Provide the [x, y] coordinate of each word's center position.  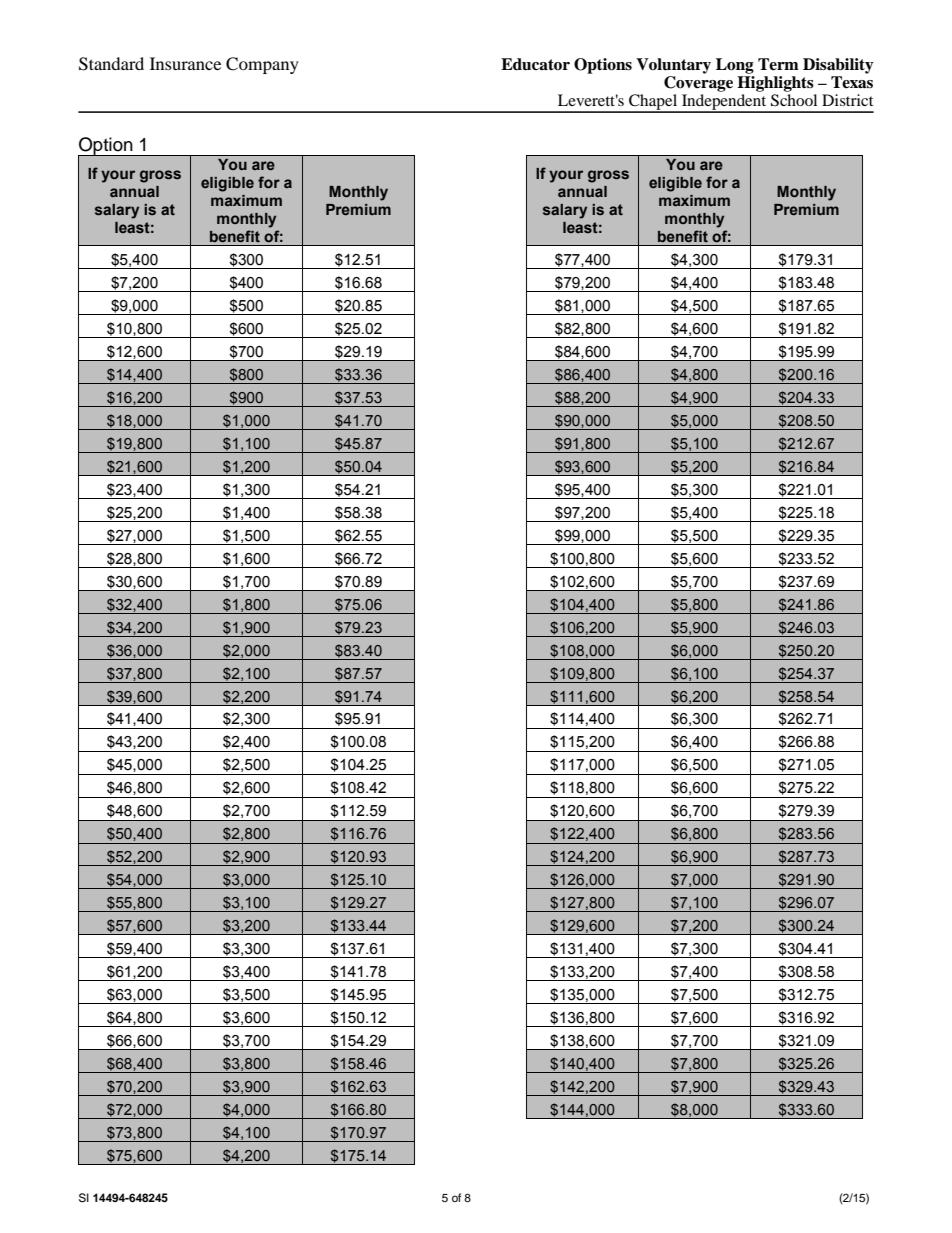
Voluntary [673, 66]
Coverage [698, 84]
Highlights [775, 84]
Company [262, 65]
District [847, 100]
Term [778, 64]
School [794, 100]
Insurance [185, 63]
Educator [535, 64]
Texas [852, 82]
